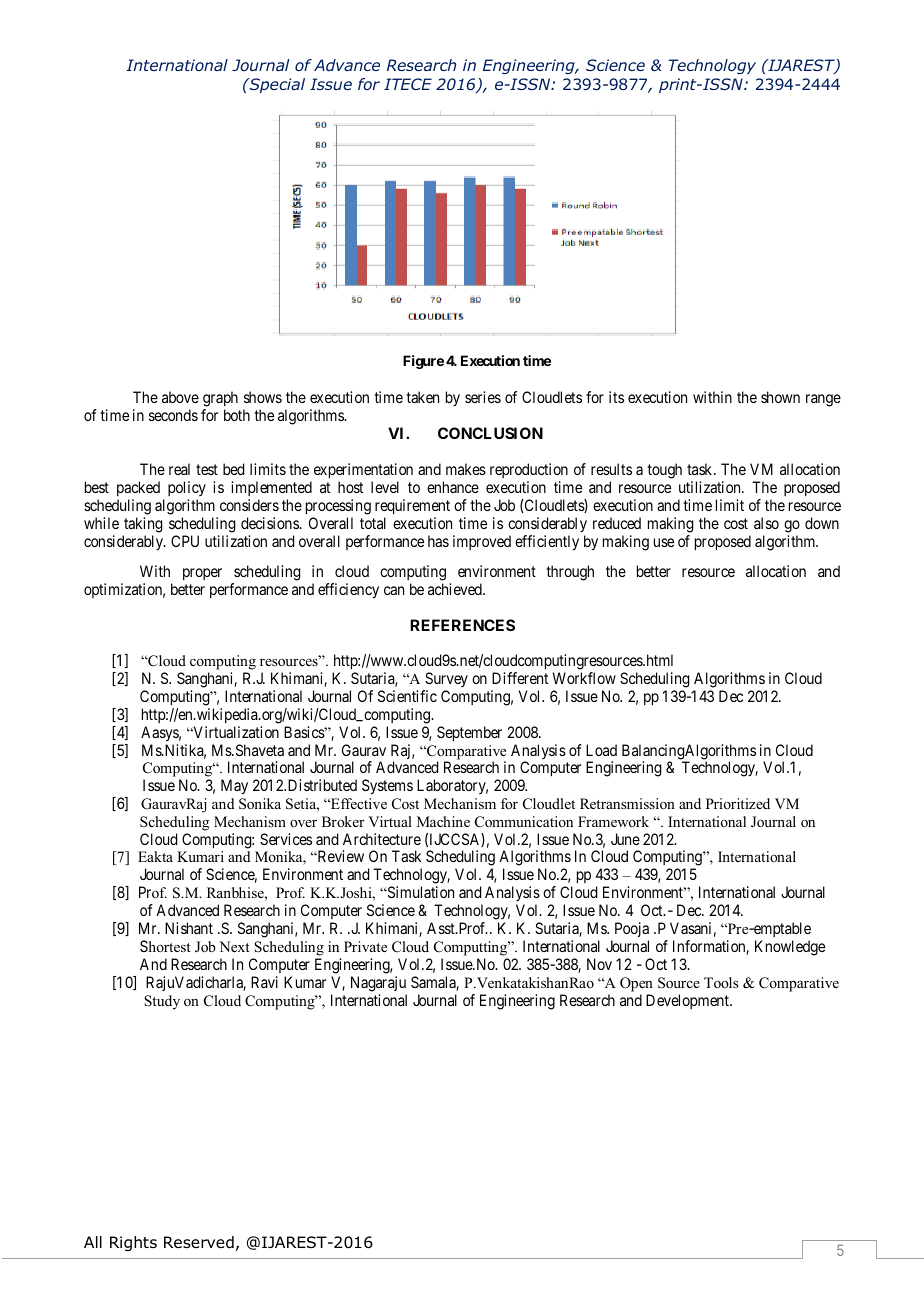 The image size is (924, 1307). I want to click on Special, so click(276, 85).
